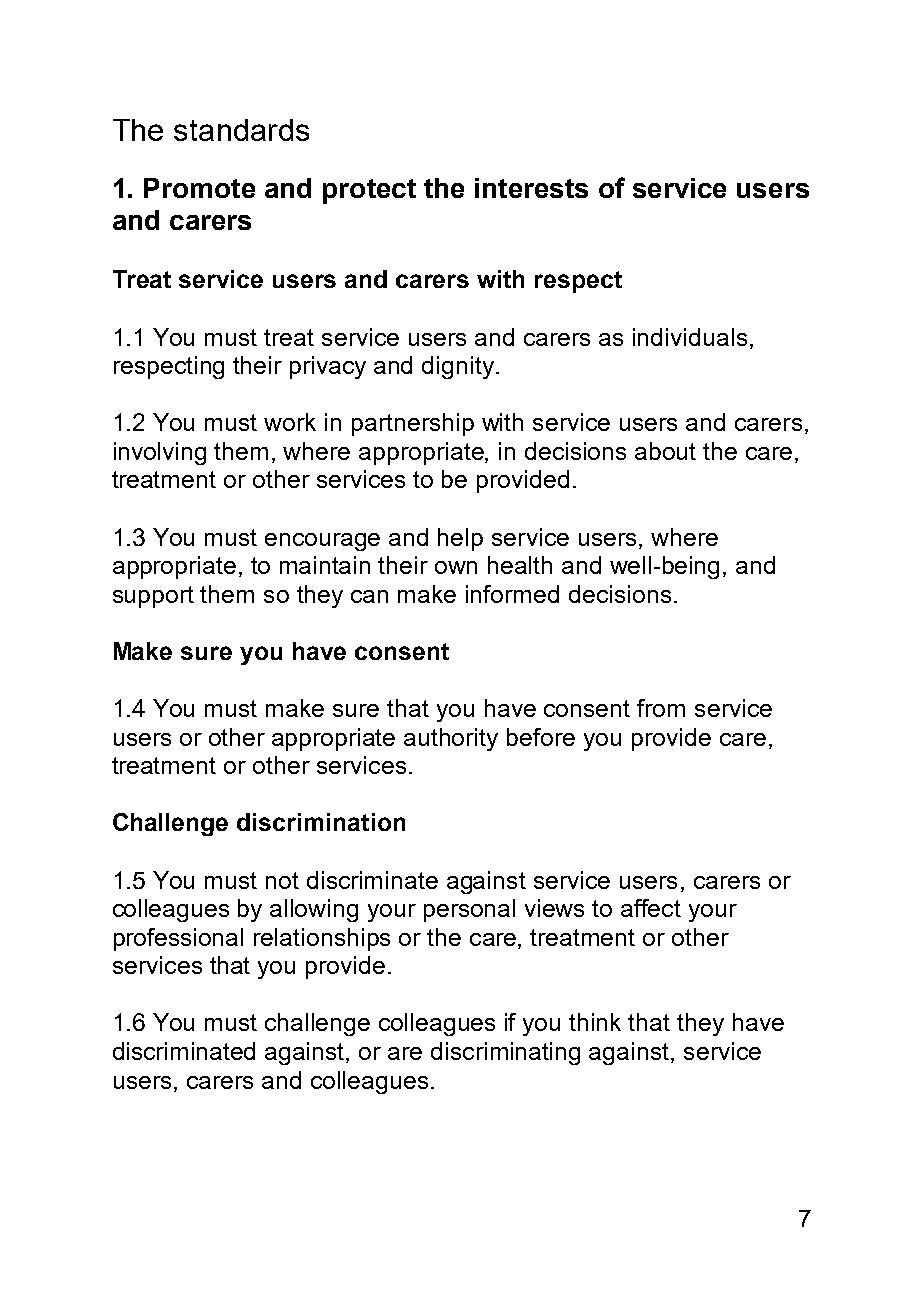 This screenshot has width=924, height=1308. I want to click on professional, so click(178, 939).
